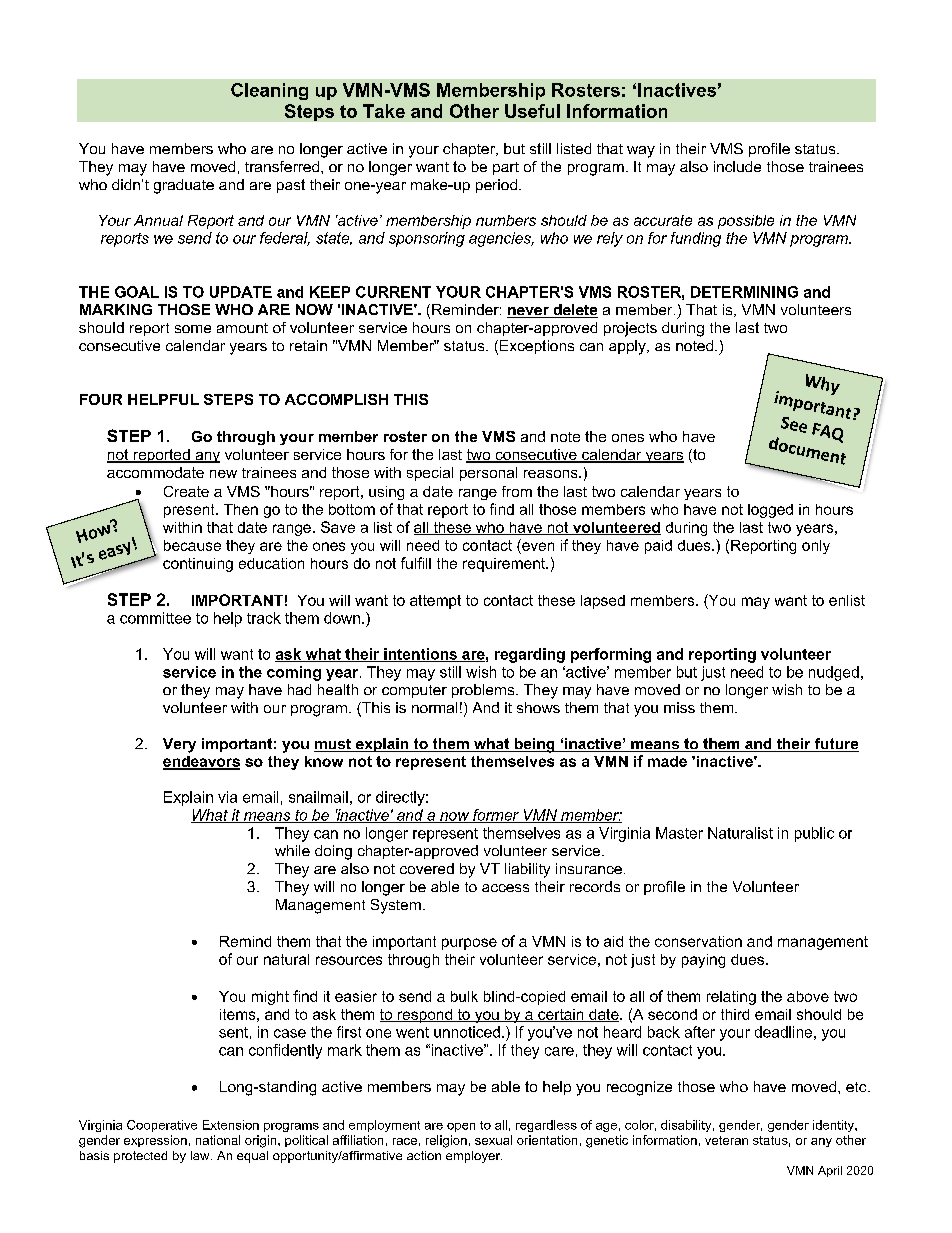 The height and width of the image is (1233, 952). What do you see at coordinates (292, 850) in the image?
I see `while` at bounding box center [292, 850].
